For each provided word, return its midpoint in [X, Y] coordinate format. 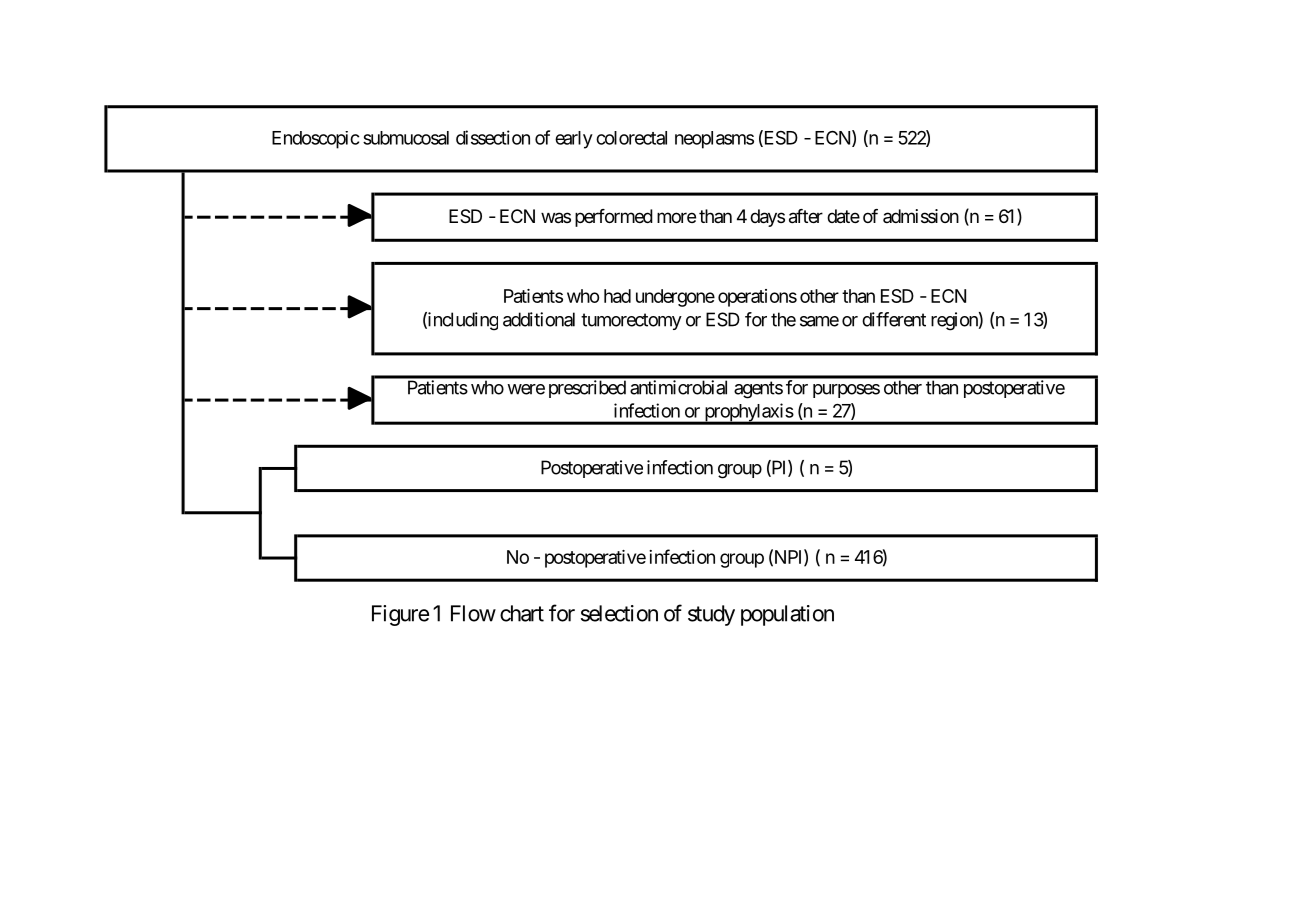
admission [921, 216]
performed [614, 218]
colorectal [631, 138]
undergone [675, 298]
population [787, 615]
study [711, 615]
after [806, 216]
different [894, 319]
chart [522, 613]
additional [539, 319]
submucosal [406, 138]
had [617, 296]
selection [619, 613]
